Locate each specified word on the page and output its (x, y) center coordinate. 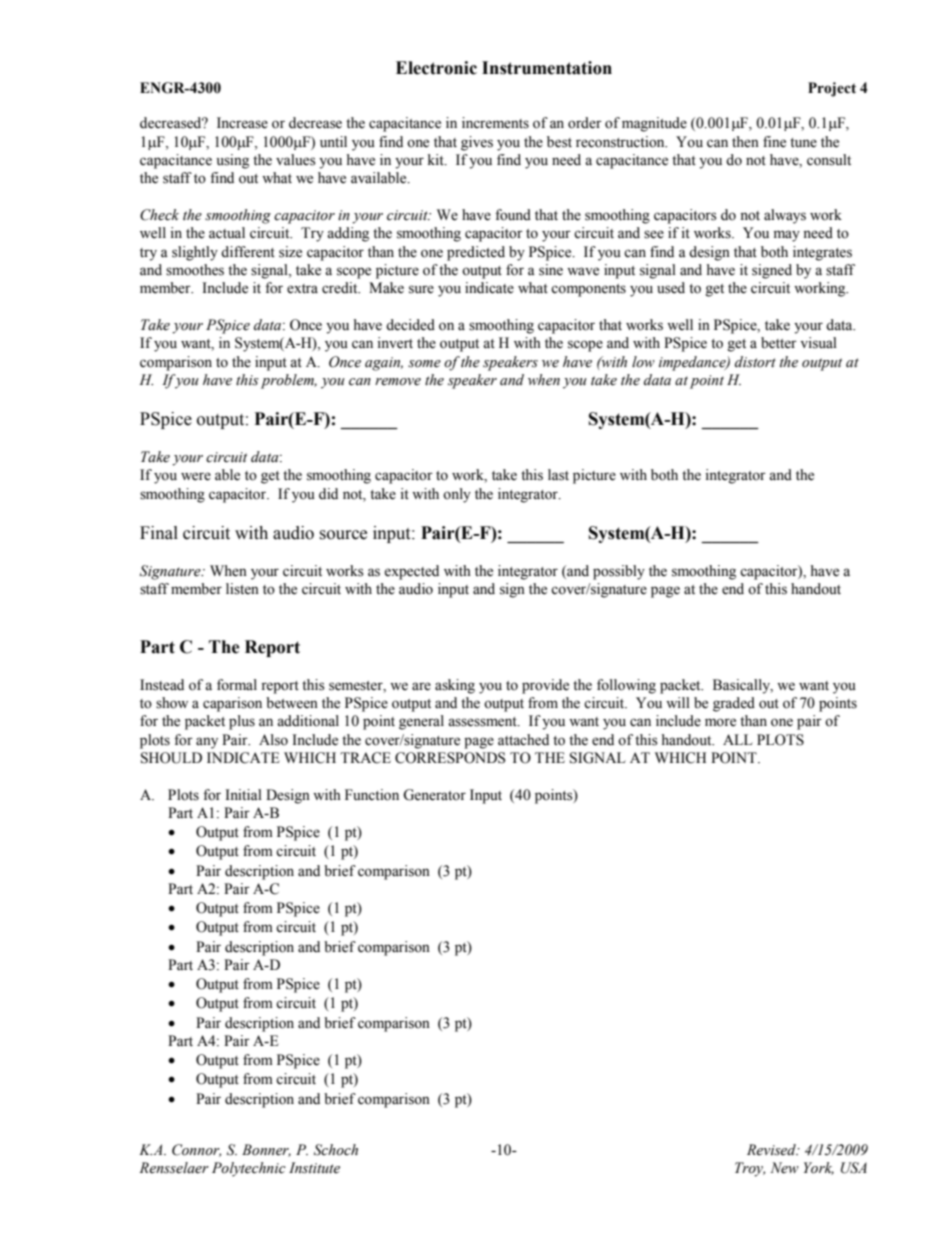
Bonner (266, 1150)
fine (774, 142)
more (720, 722)
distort (755, 362)
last (558, 475)
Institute (314, 1168)
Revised (772, 1150)
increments (495, 123)
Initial (243, 794)
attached (523, 740)
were (196, 476)
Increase (242, 123)
